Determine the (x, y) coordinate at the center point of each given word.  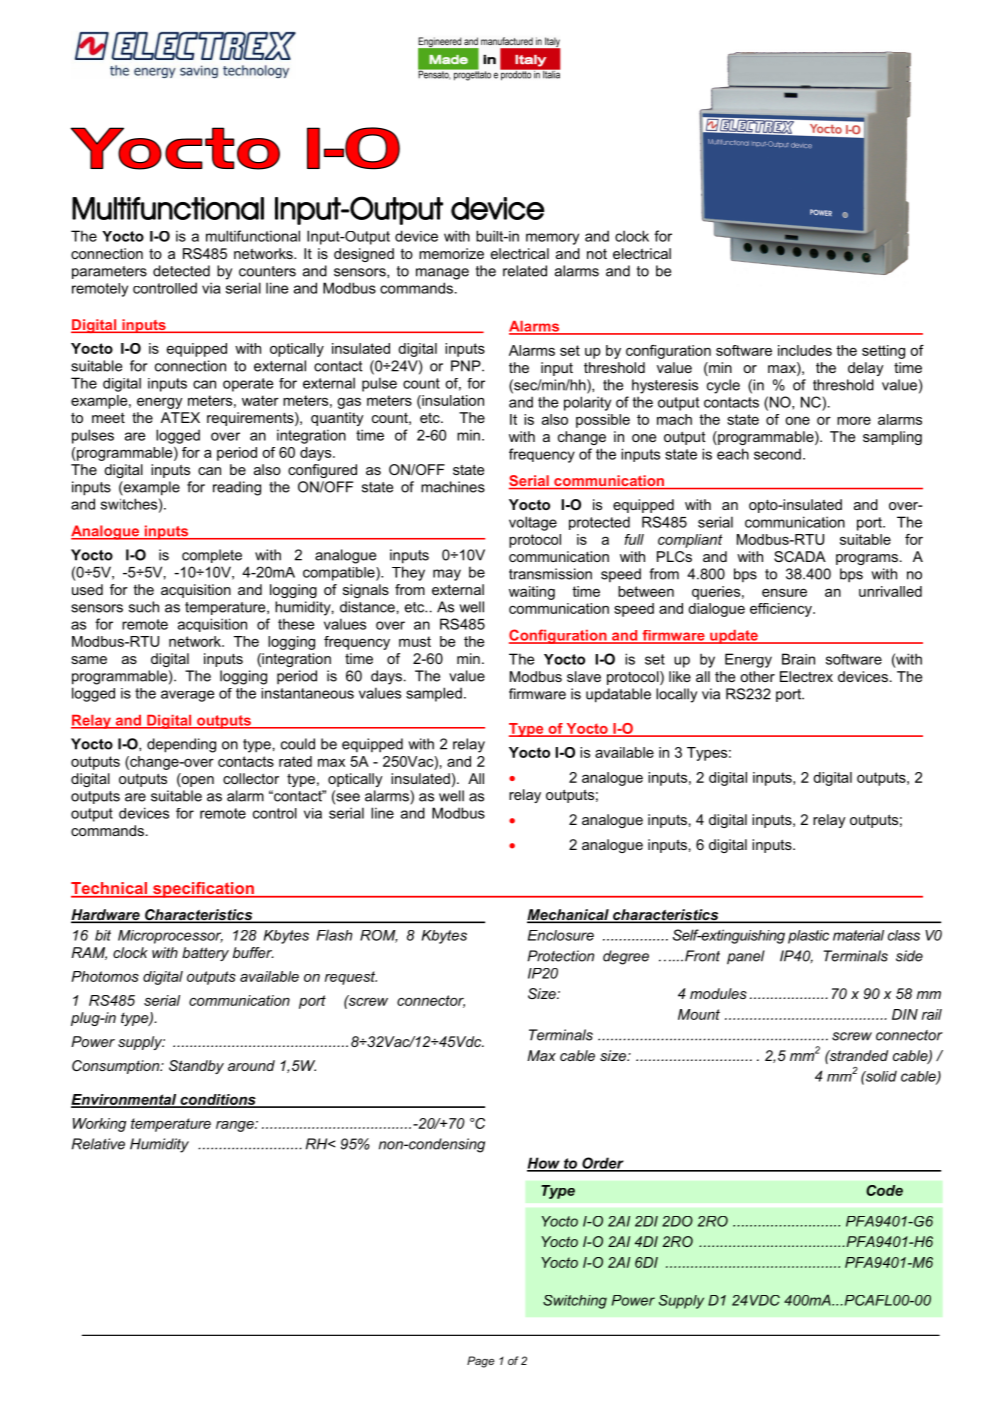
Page (481, 1362)
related (525, 271)
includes (805, 350)
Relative (98, 1144)
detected (181, 271)
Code (884, 1190)
